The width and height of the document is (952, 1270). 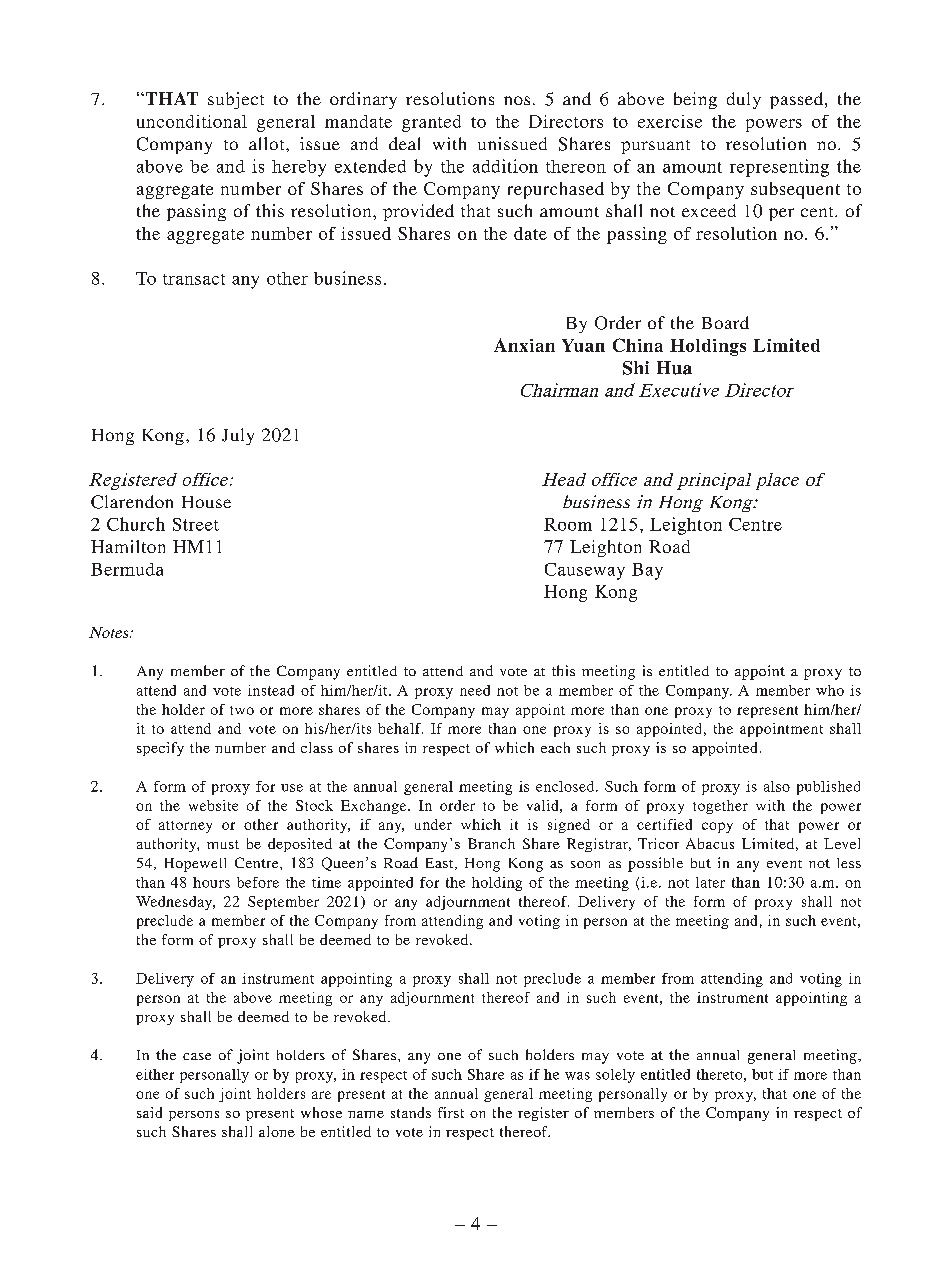 I want to click on Room, so click(x=568, y=524).
